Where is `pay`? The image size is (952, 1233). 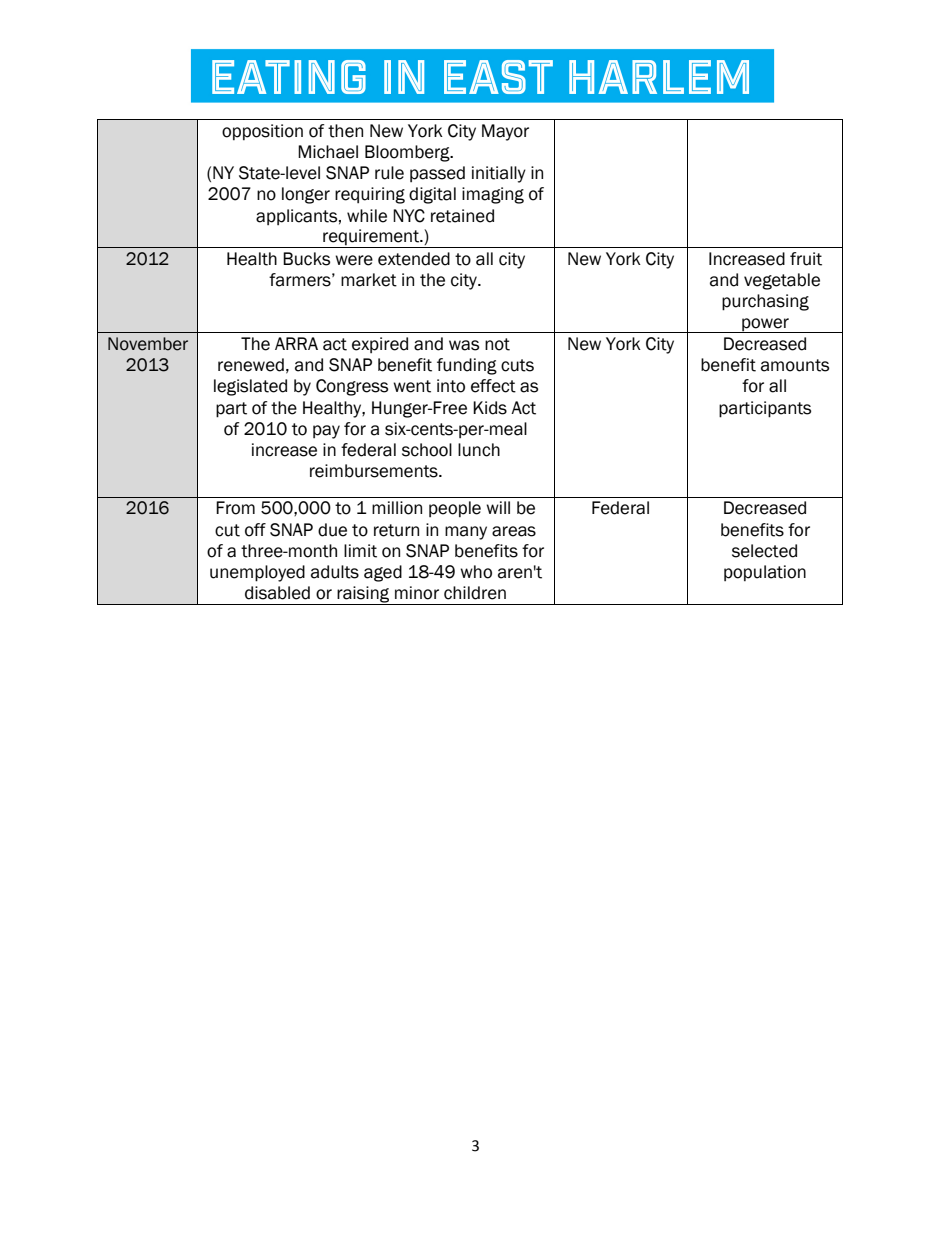 pay is located at coordinates (326, 432).
